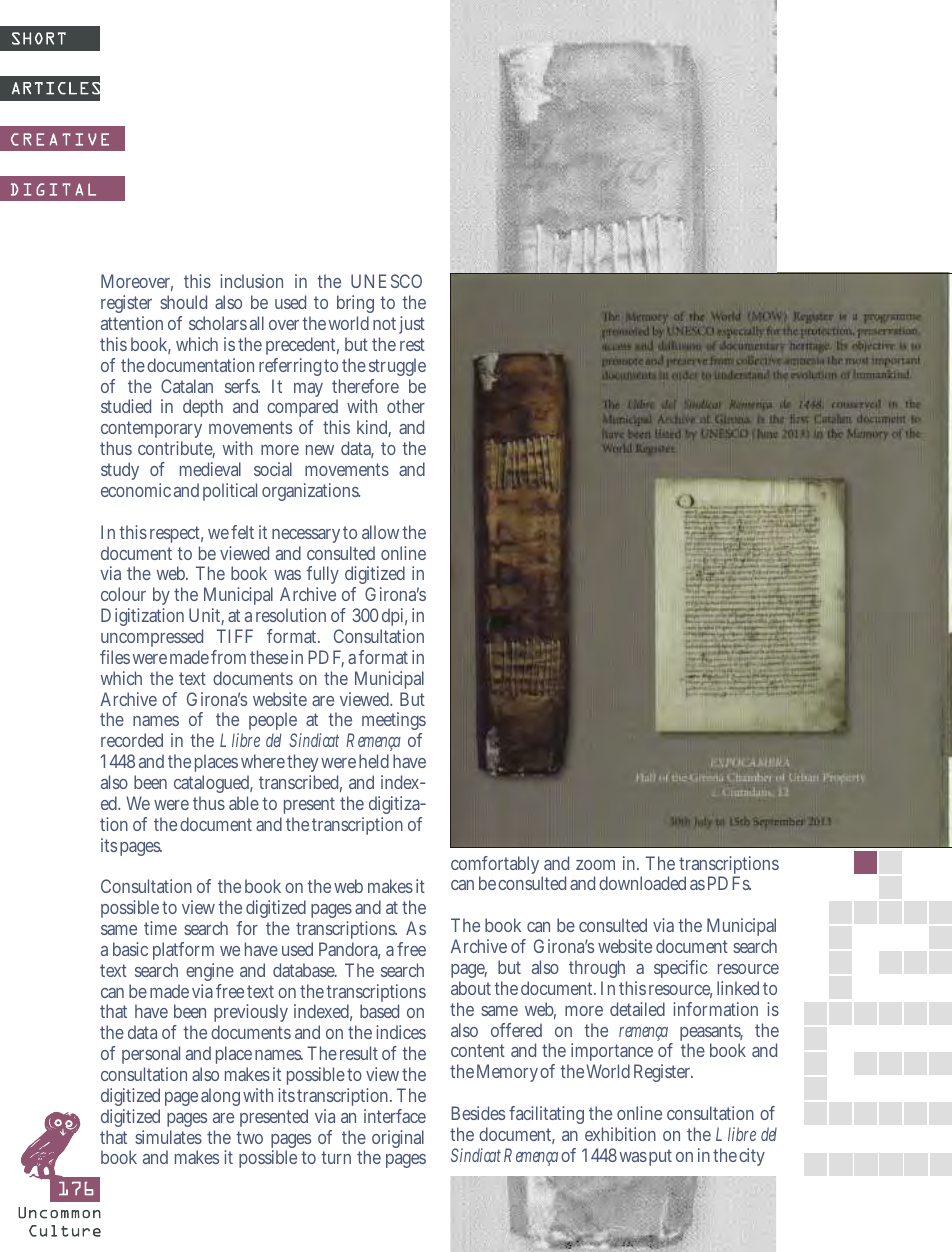 Image resolution: width=952 pixels, height=1252 pixels. I want to click on should, so click(183, 302).
